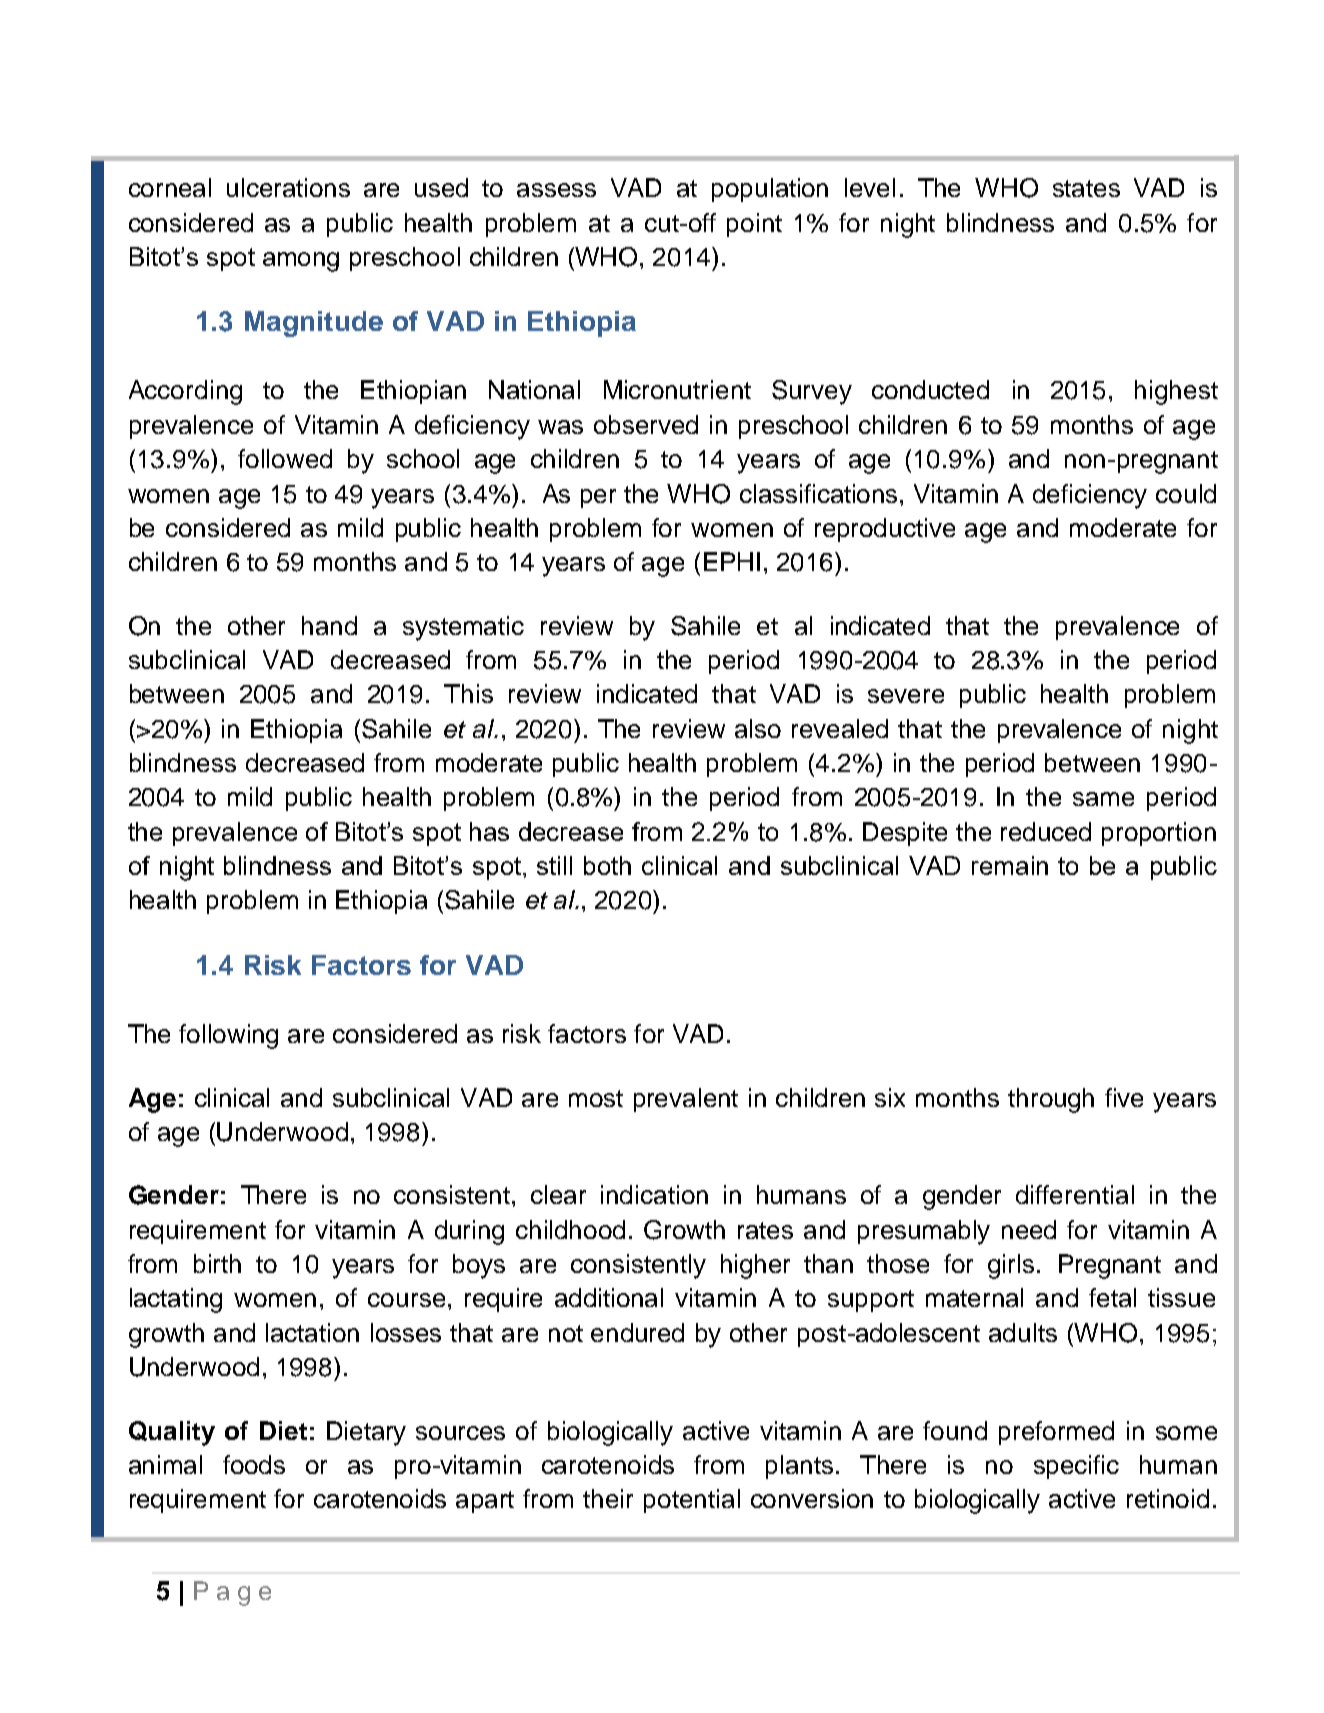 This screenshot has height=1713, width=1324. Describe the element at coordinates (217, 1263) in the screenshot. I see `birth` at that location.
